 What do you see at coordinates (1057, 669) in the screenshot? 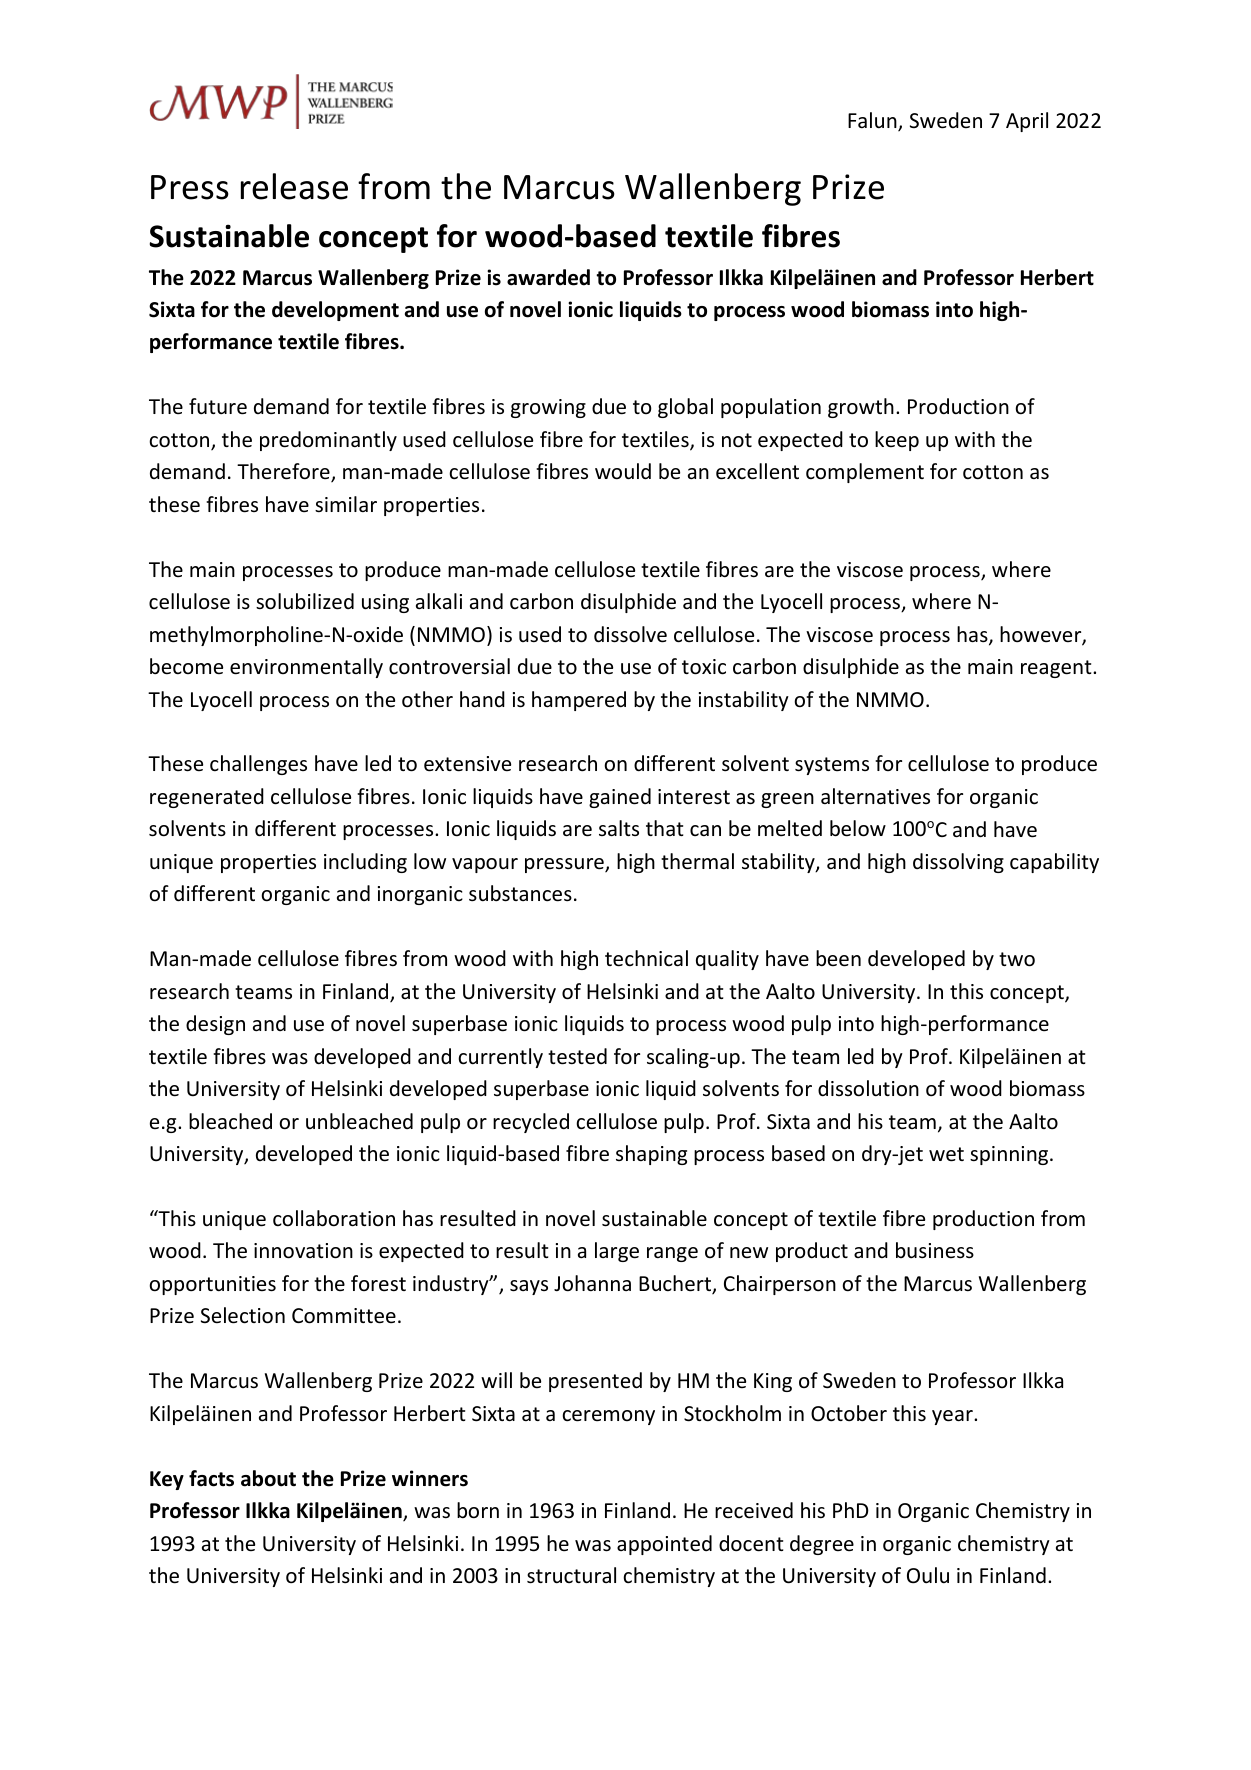
I see `reagent` at bounding box center [1057, 669].
